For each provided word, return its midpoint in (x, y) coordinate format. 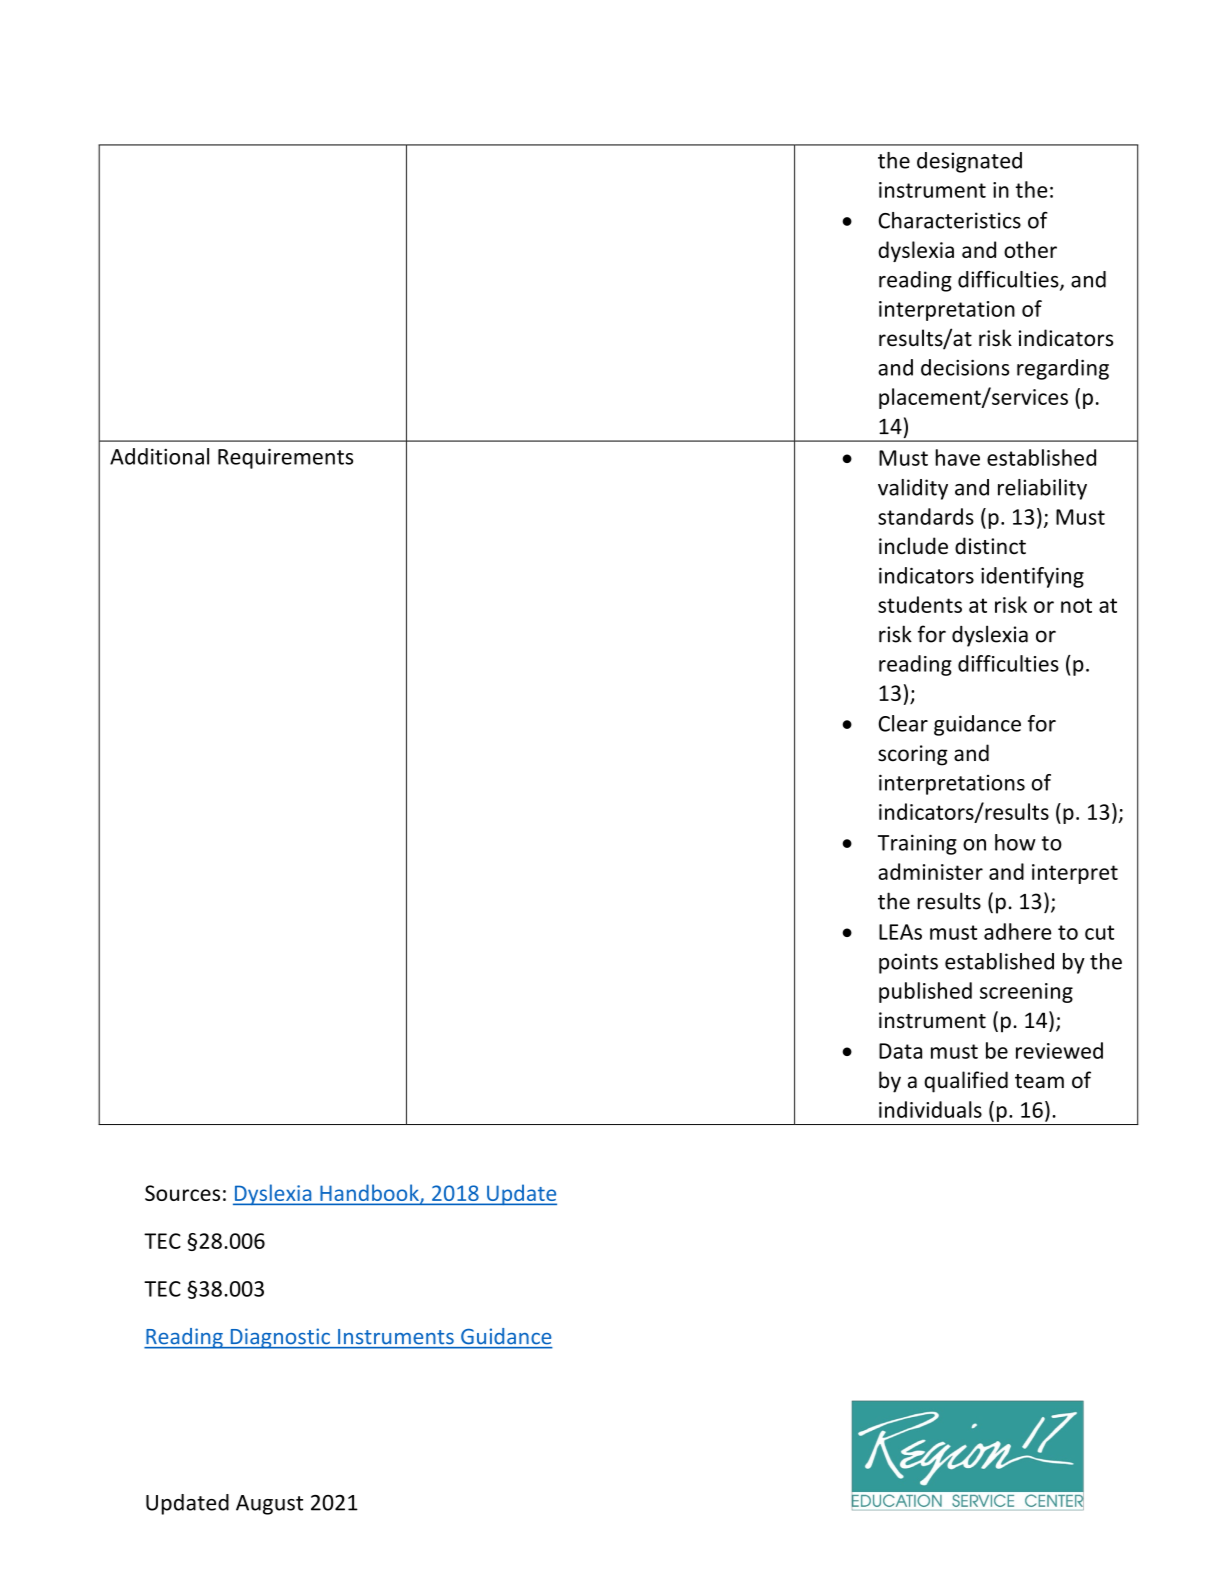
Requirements (285, 458)
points (908, 963)
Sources (182, 1193)
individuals (930, 1109)
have (957, 457)
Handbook (369, 1194)
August (269, 1505)
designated (969, 162)
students (920, 604)
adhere (1017, 931)
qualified (966, 1082)
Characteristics (949, 220)
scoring (913, 755)
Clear (903, 723)
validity (913, 489)
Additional (159, 456)
